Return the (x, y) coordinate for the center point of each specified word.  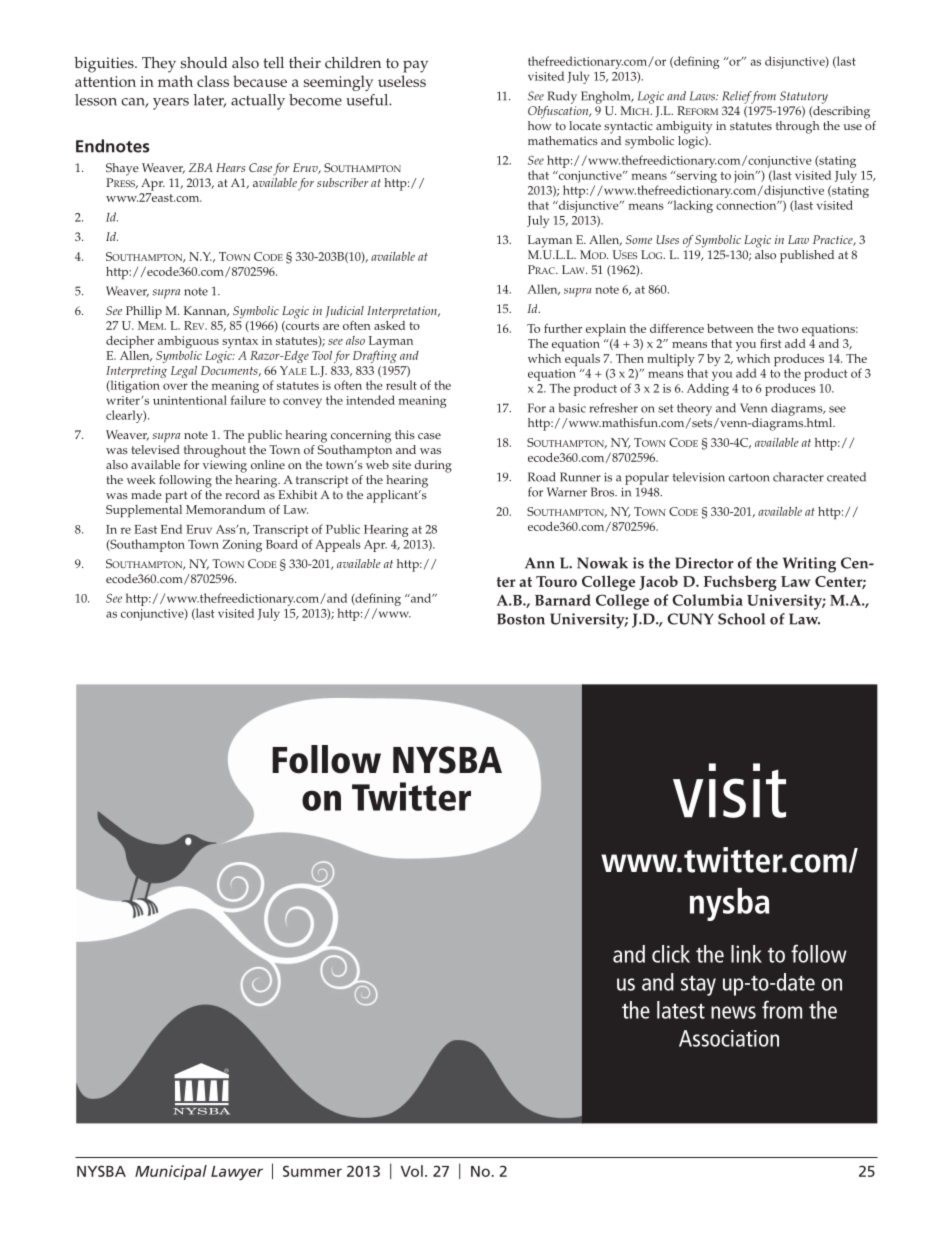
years (171, 104)
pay (415, 66)
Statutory (804, 97)
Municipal (171, 1172)
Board (282, 544)
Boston (521, 619)
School (741, 619)
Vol (412, 1171)
